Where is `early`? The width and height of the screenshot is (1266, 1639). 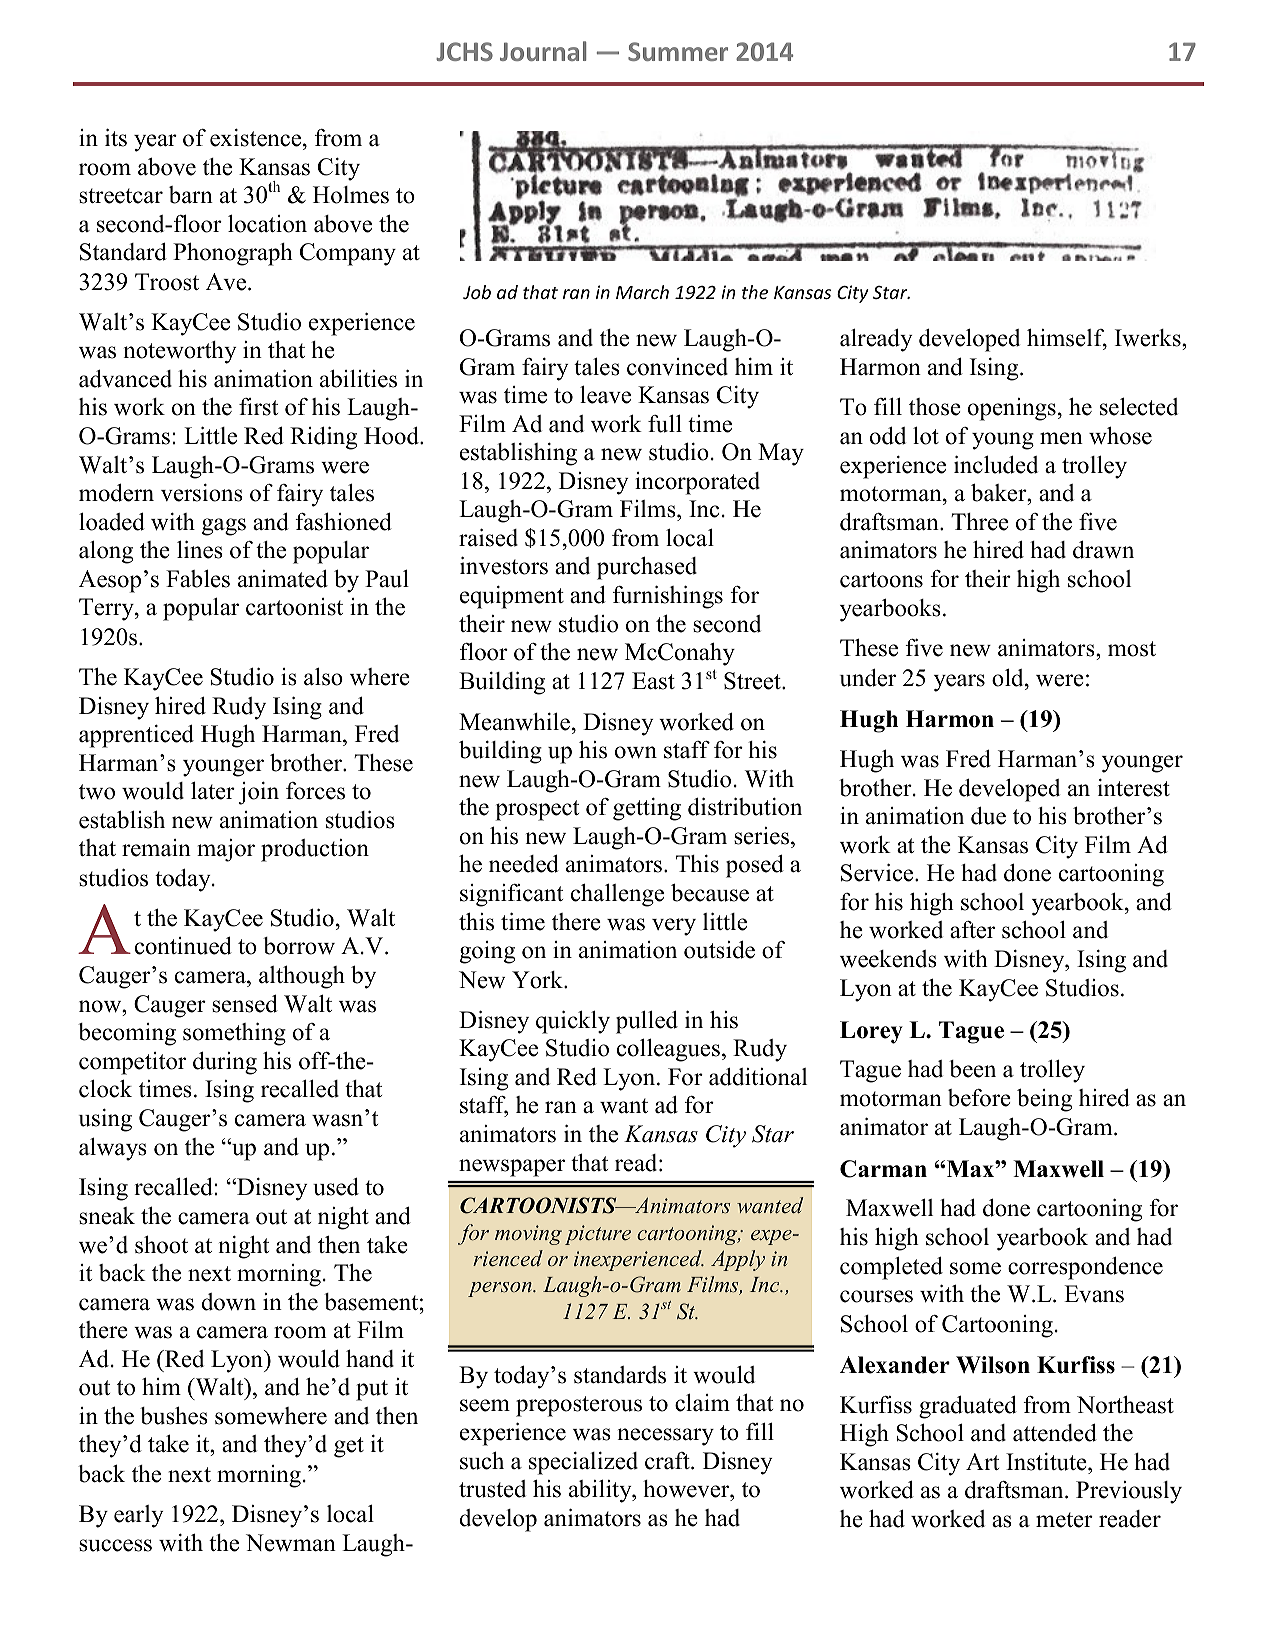 early is located at coordinates (139, 1516).
